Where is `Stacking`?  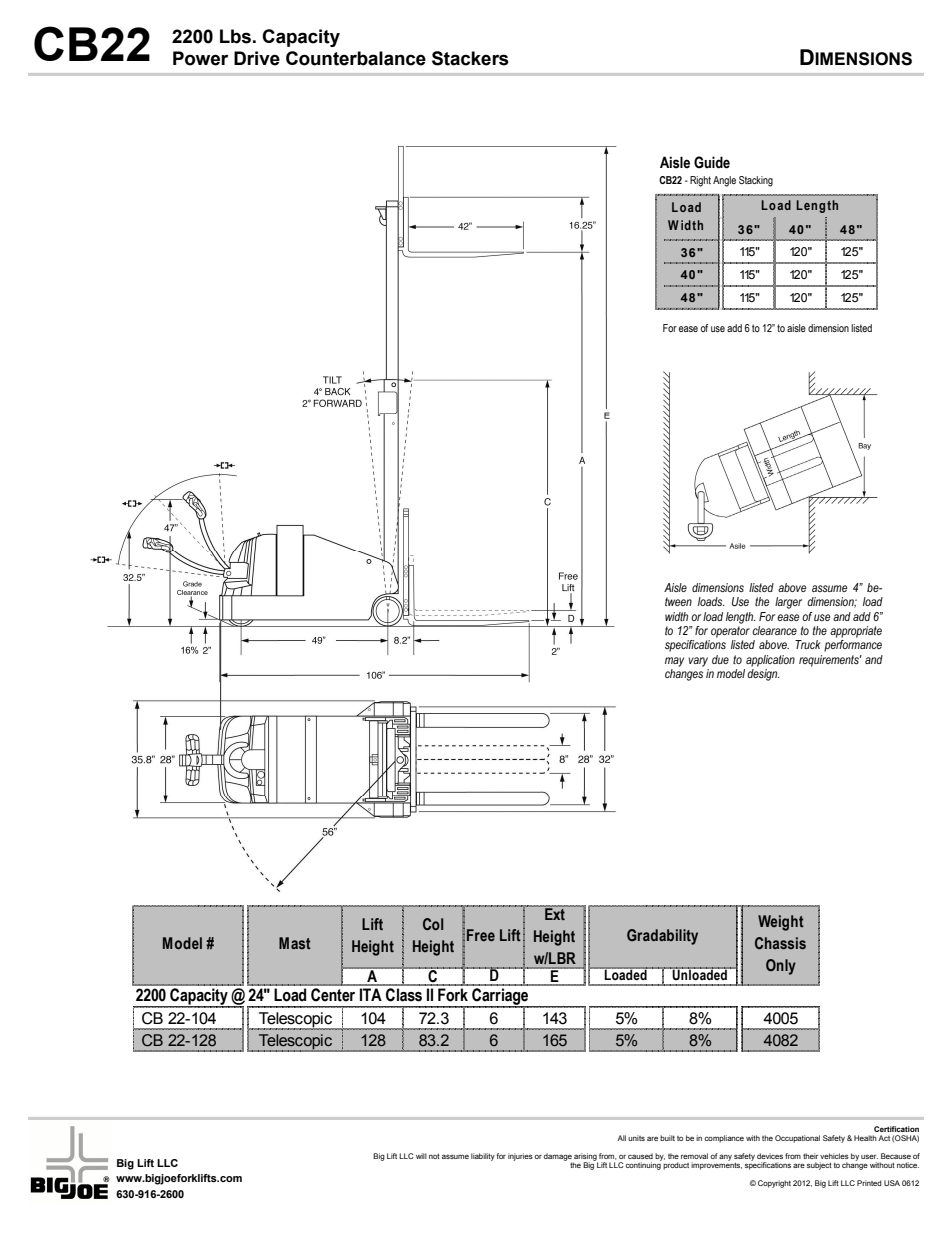
Stacking is located at coordinates (756, 181).
